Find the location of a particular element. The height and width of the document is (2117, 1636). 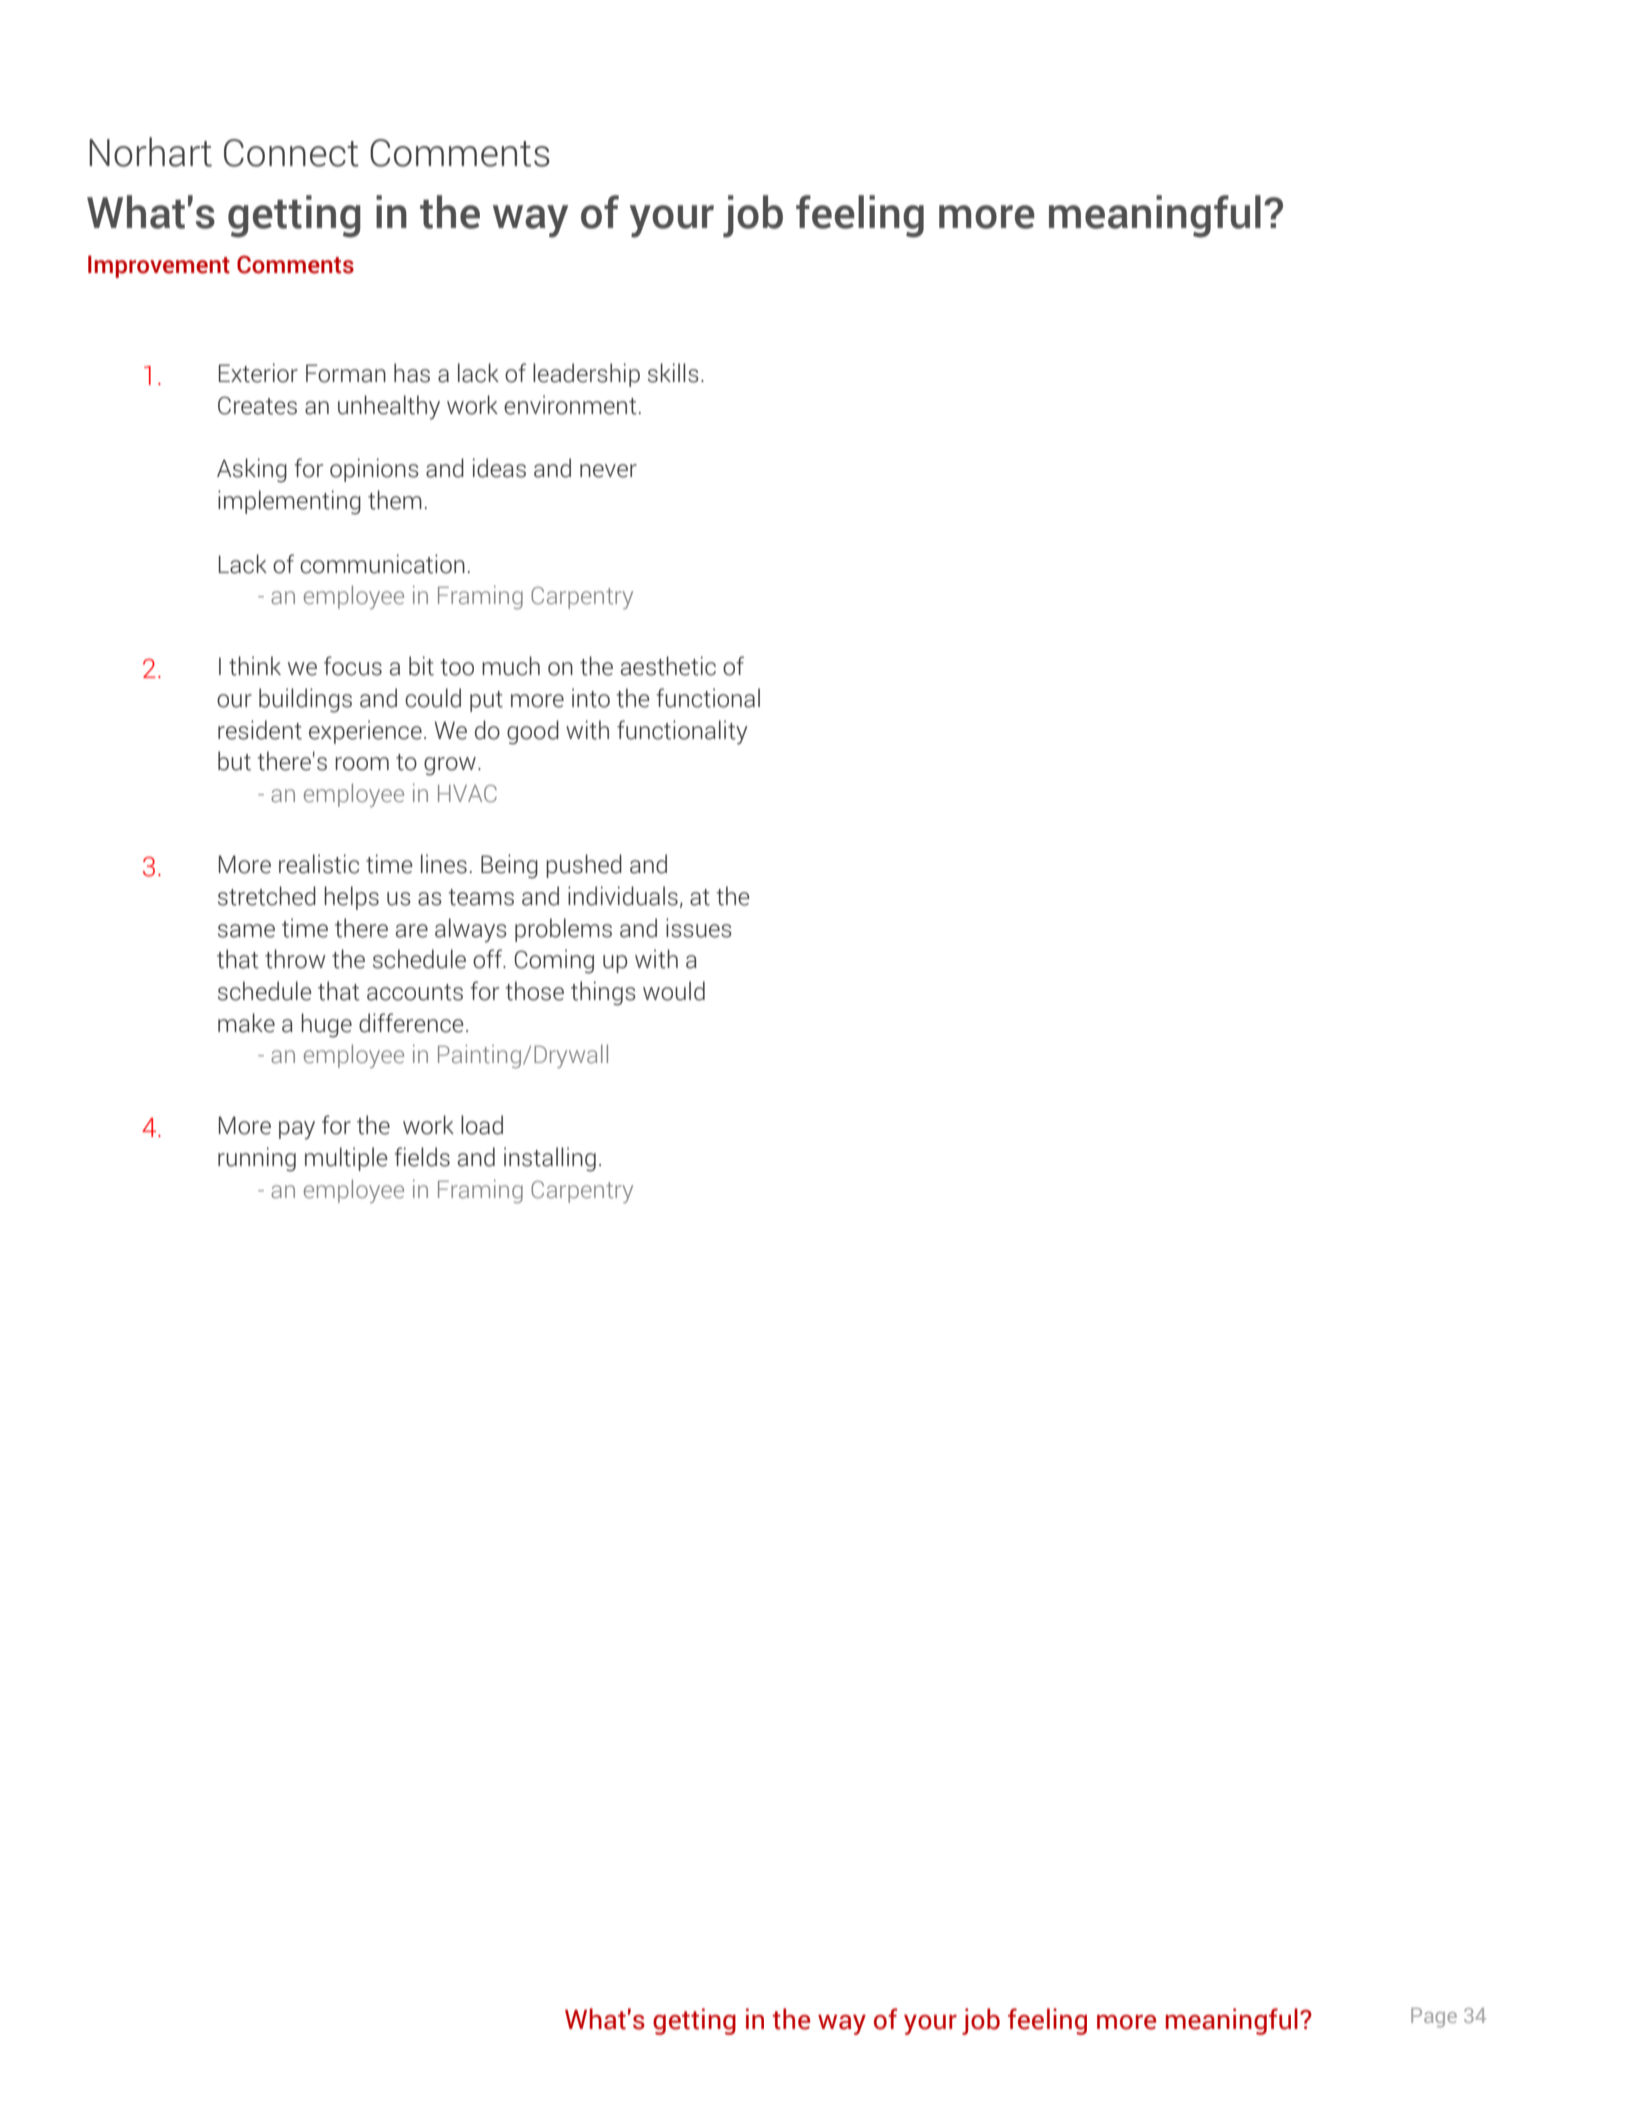

pay is located at coordinates (297, 1130).
